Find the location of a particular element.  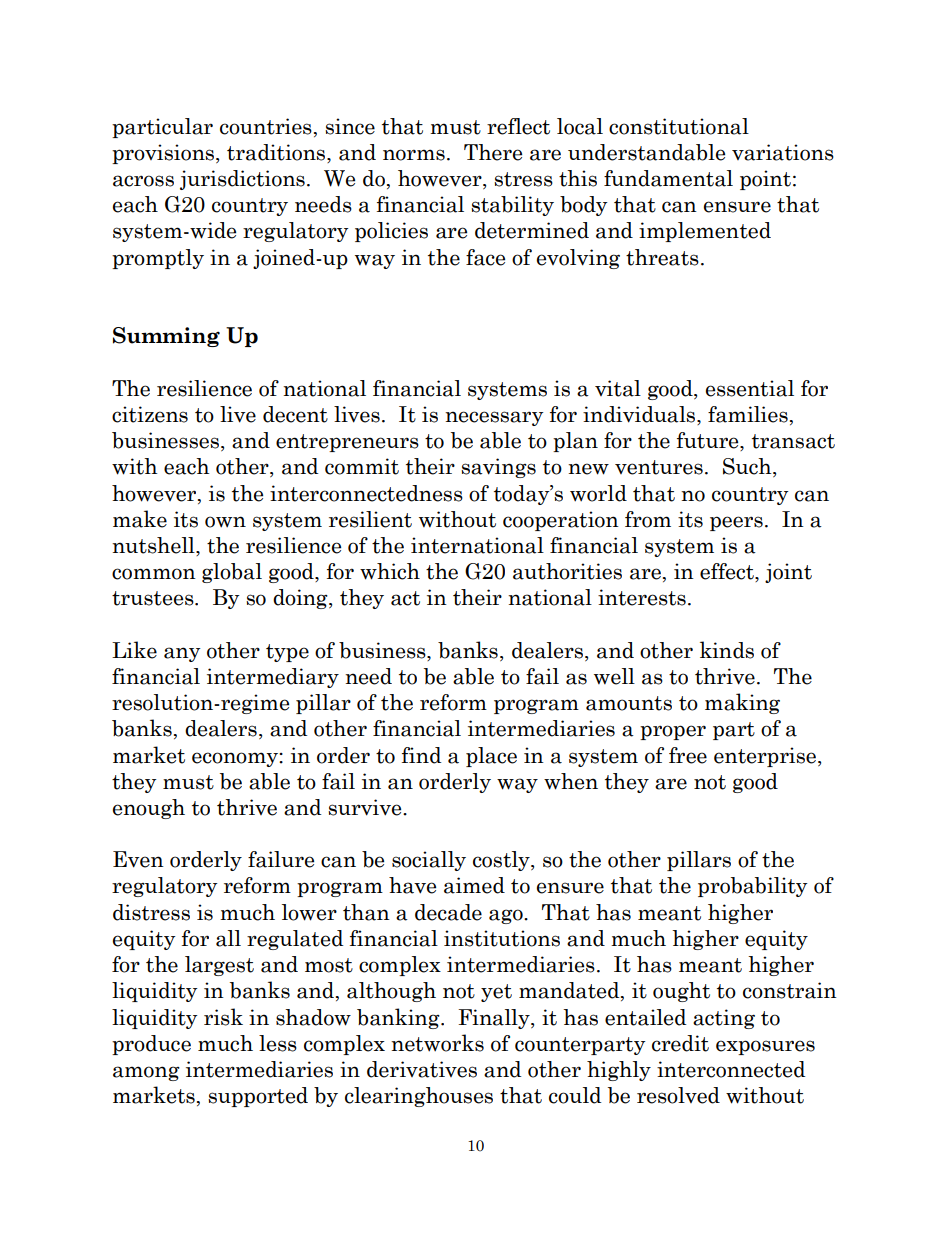

necessary is located at coordinates (494, 418).
